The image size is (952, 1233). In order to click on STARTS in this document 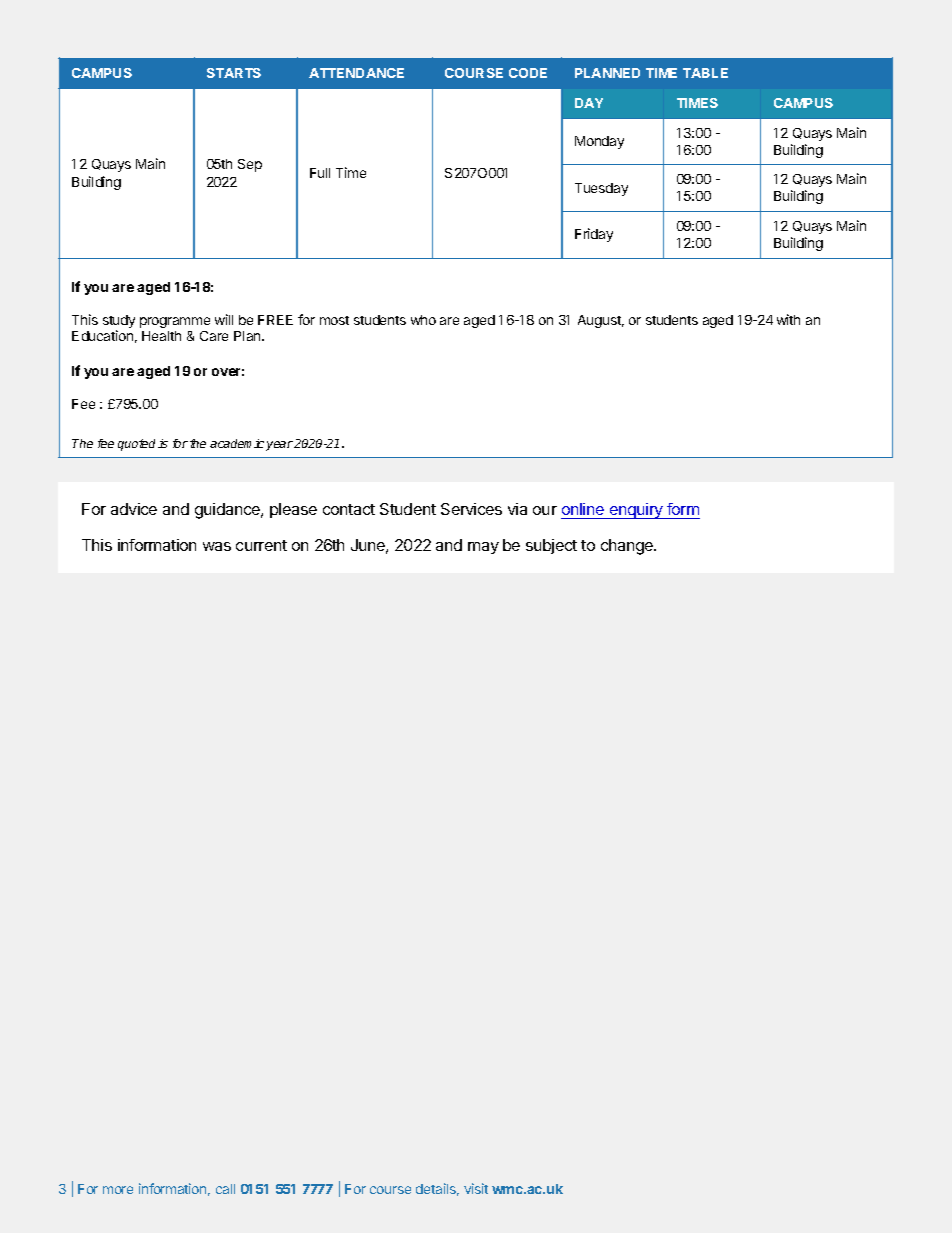, I will do `click(234, 73)`.
